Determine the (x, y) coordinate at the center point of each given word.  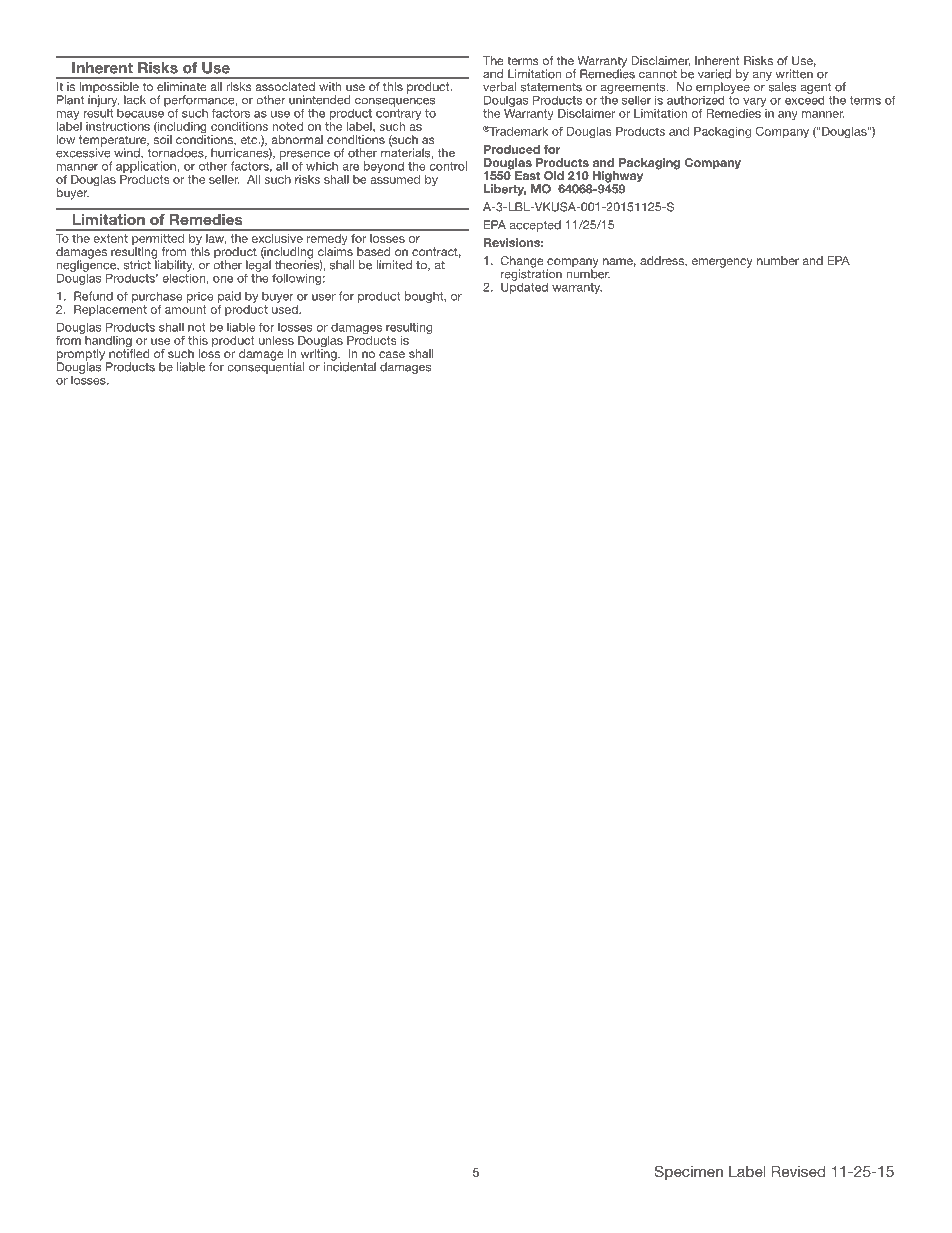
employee (723, 87)
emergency (722, 263)
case (392, 354)
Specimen (688, 1172)
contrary (398, 116)
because (141, 112)
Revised (798, 1171)
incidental (350, 366)
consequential (265, 367)
